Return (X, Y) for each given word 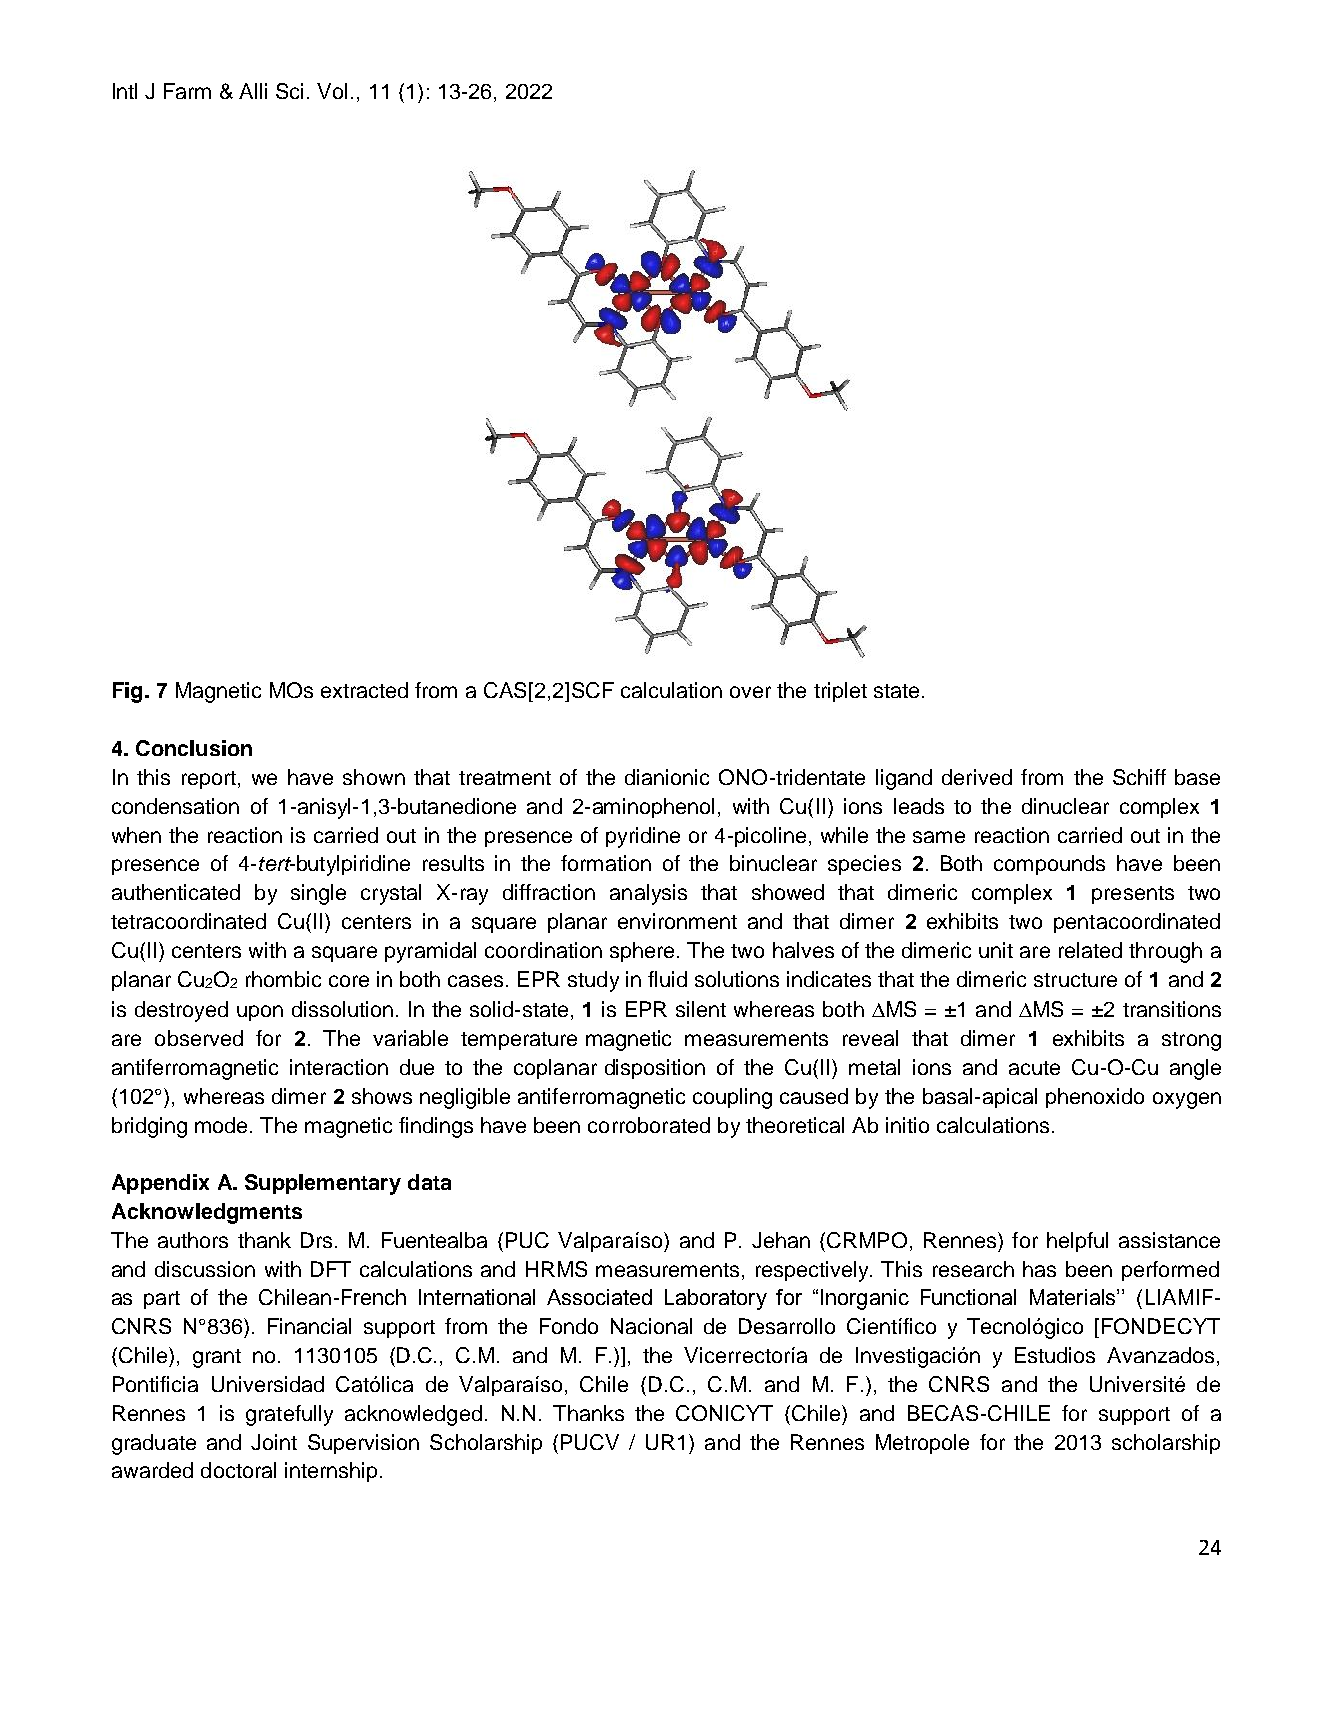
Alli (253, 91)
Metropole (922, 1444)
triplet (840, 692)
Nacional (651, 1326)
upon (260, 1013)
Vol (332, 91)
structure (1075, 980)
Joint (274, 1442)
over (750, 692)
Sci (289, 91)
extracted (364, 690)
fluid (667, 979)
